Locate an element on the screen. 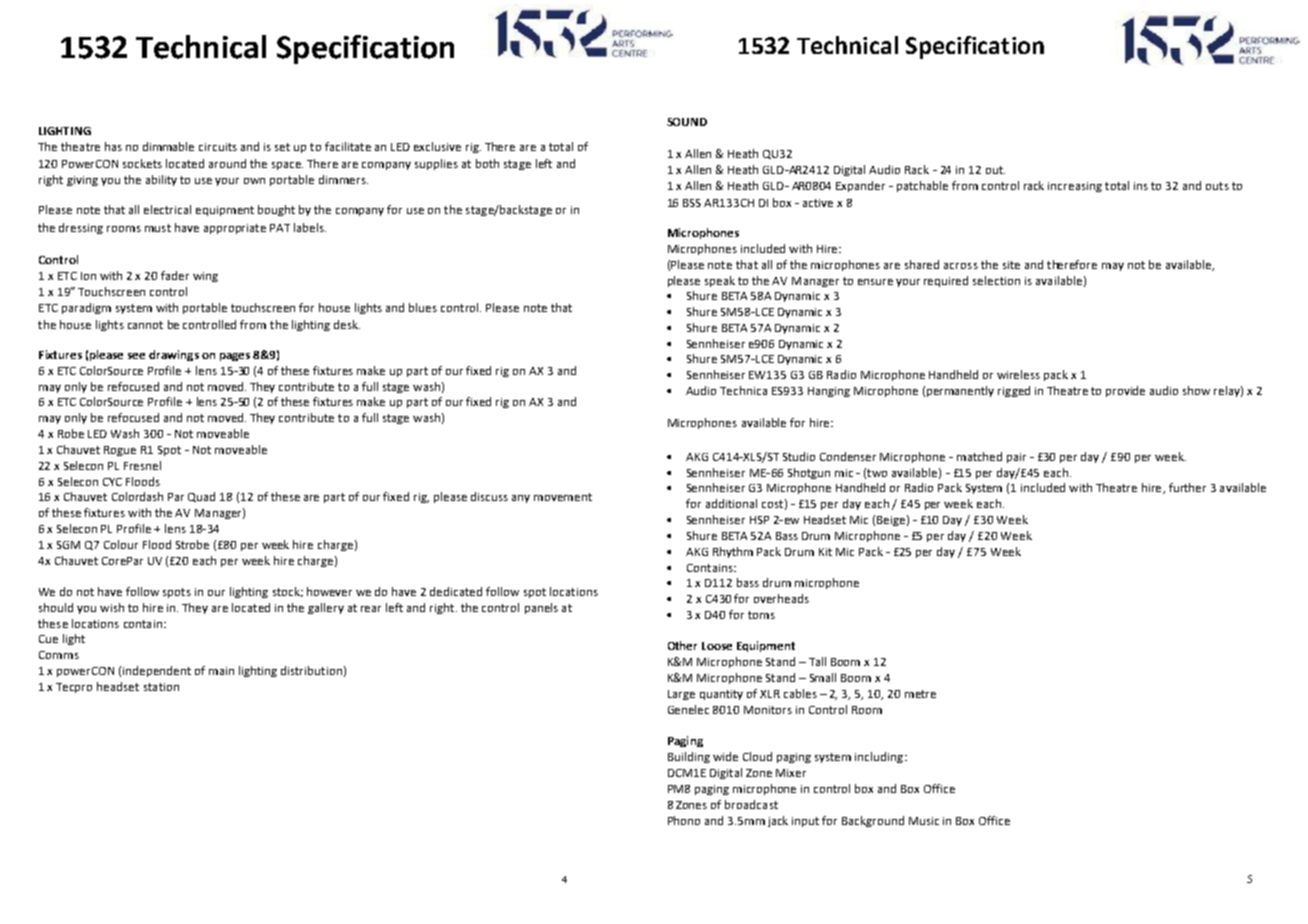 Image resolution: width=1308 pixels, height=924 pixels. station is located at coordinates (161, 687).
